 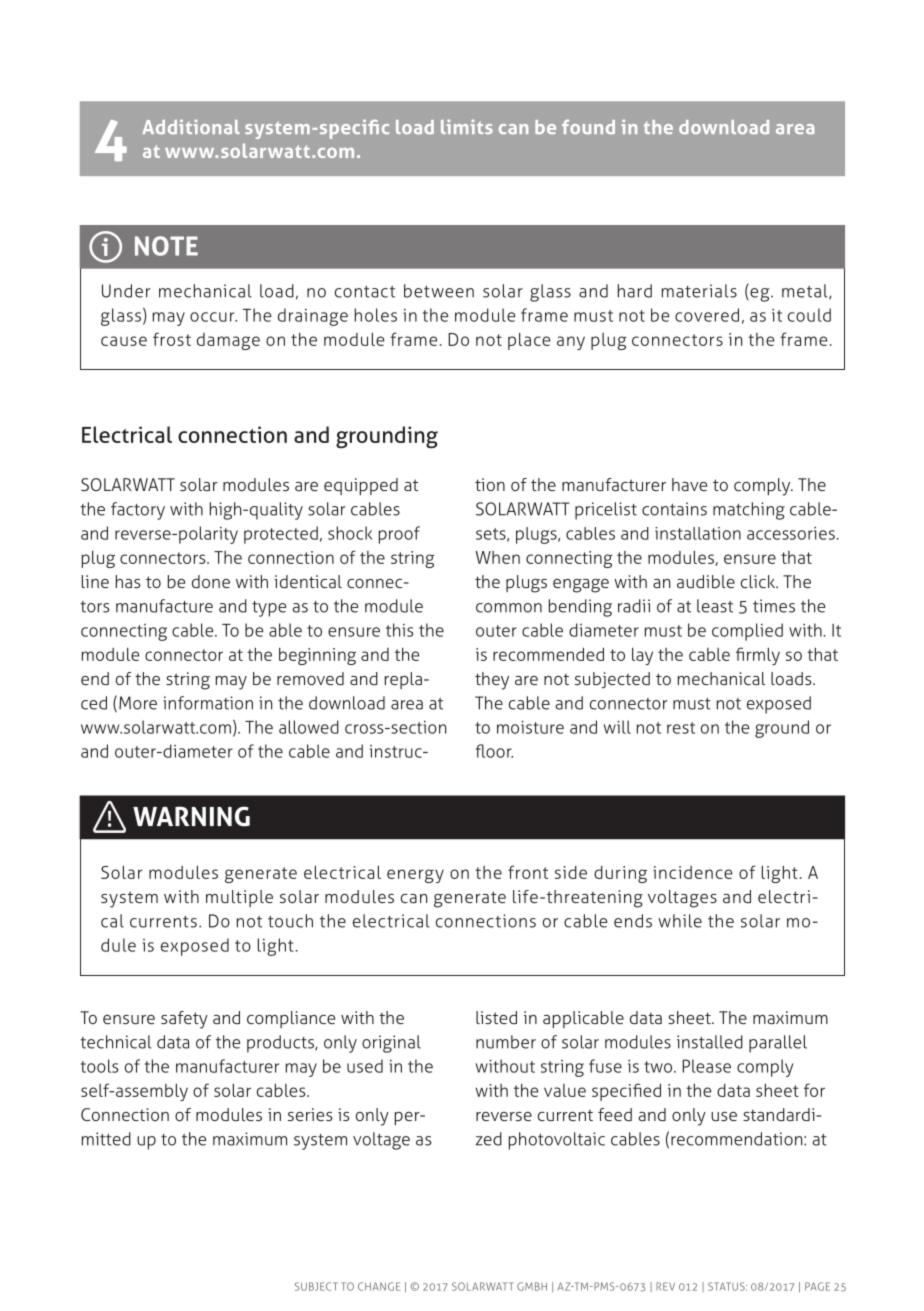 What do you see at coordinates (166, 246) in the document?
I see `NOTE` at bounding box center [166, 246].
